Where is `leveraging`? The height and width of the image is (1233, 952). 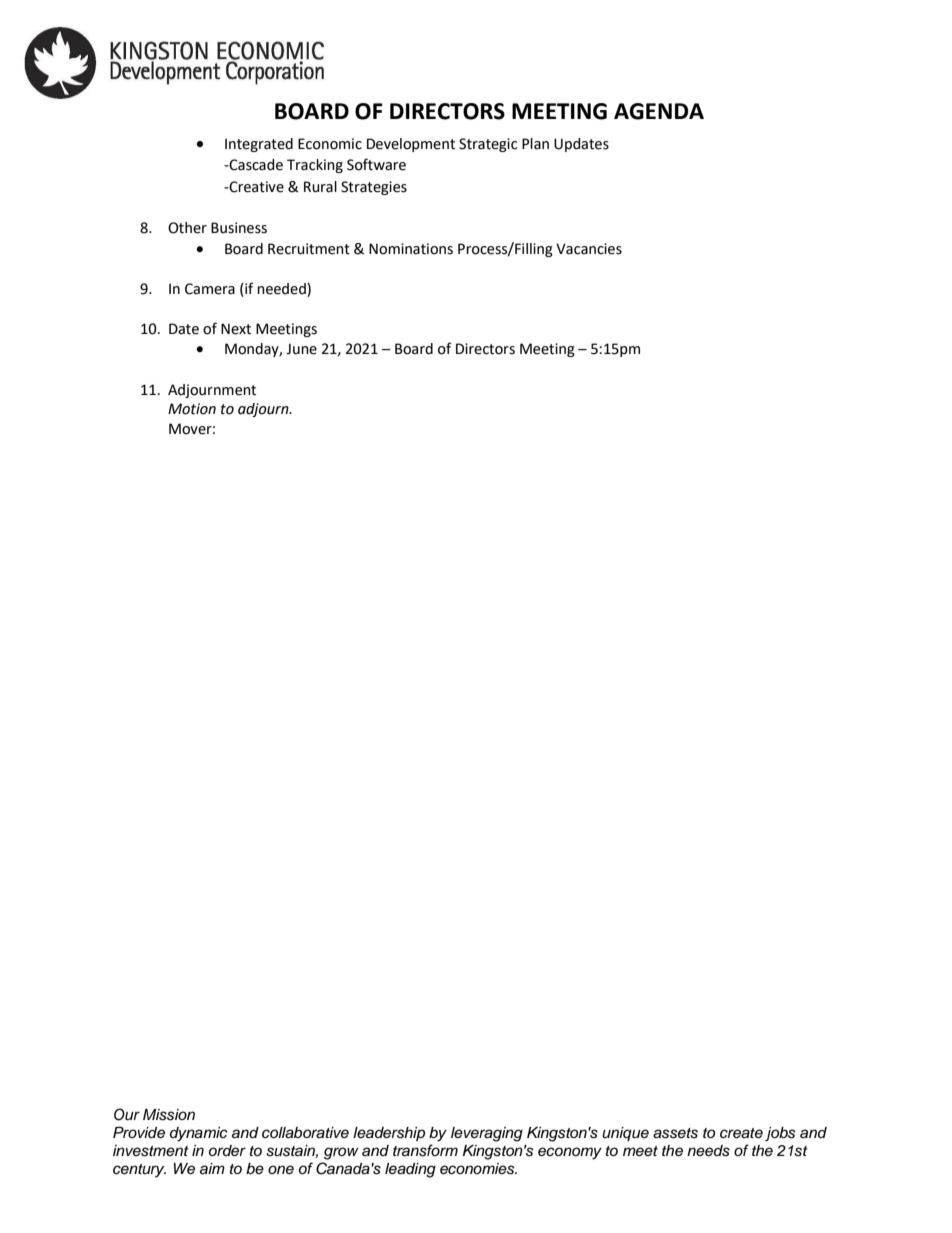
leveraging is located at coordinates (487, 1134).
